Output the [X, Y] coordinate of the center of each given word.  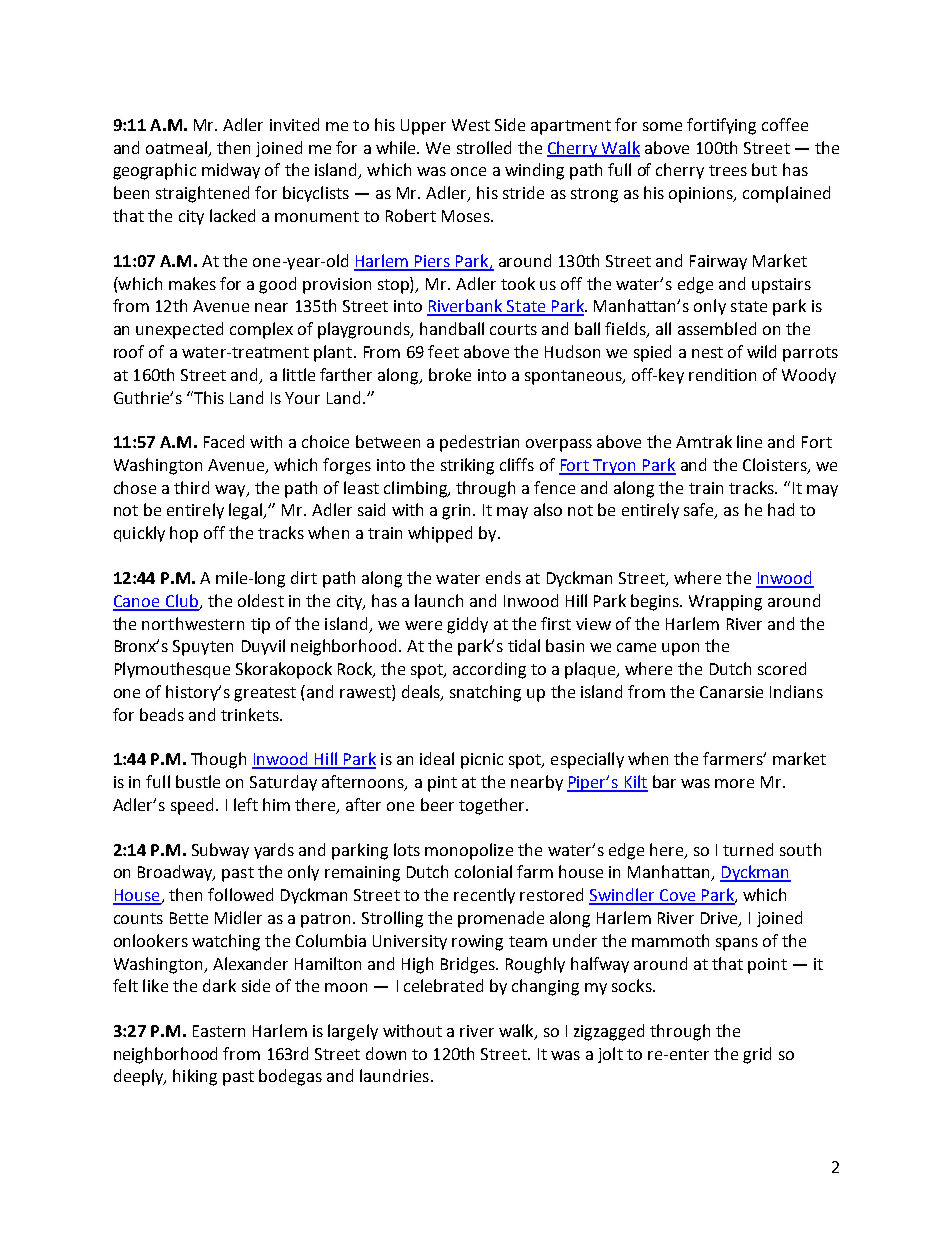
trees [728, 170]
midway [231, 171]
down [386, 1053]
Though [218, 760]
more [734, 783]
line [749, 441]
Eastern [219, 1031]
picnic [482, 761]
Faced [224, 441]
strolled [484, 147]
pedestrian [479, 443]
